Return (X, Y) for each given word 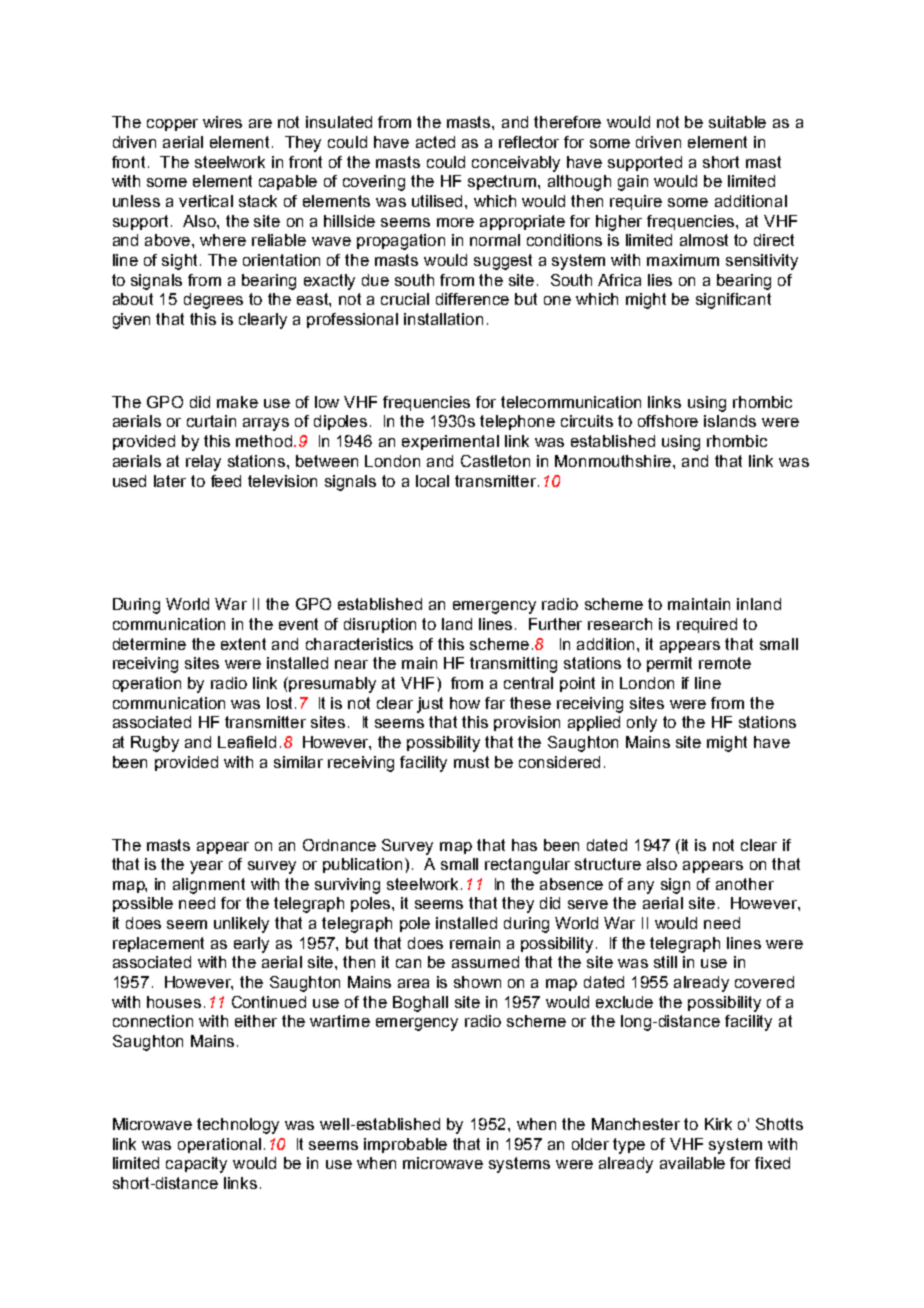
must (471, 762)
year (206, 867)
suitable (737, 122)
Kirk (718, 1124)
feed (226, 481)
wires (222, 122)
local (432, 481)
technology (238, 1126)
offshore (668, 421)
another (745, 884)
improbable (405, 1145)
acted (435, 142)
